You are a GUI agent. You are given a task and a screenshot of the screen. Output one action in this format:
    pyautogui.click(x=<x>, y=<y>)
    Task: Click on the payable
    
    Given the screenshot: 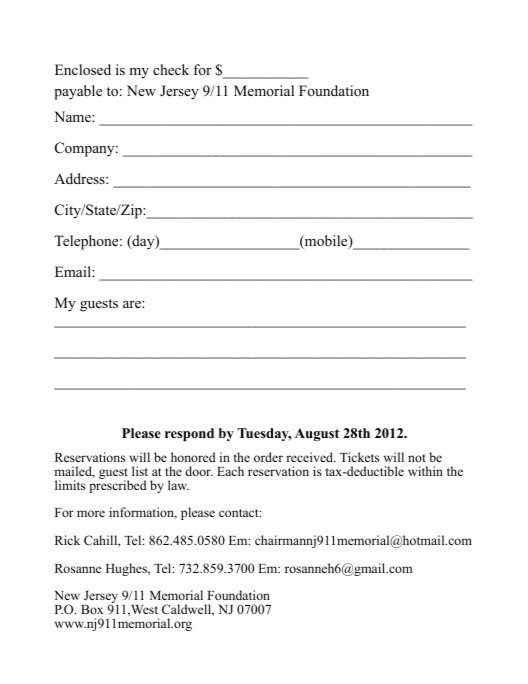 What is the action you would take?
    pyautogui.click(x=78, y=92)
